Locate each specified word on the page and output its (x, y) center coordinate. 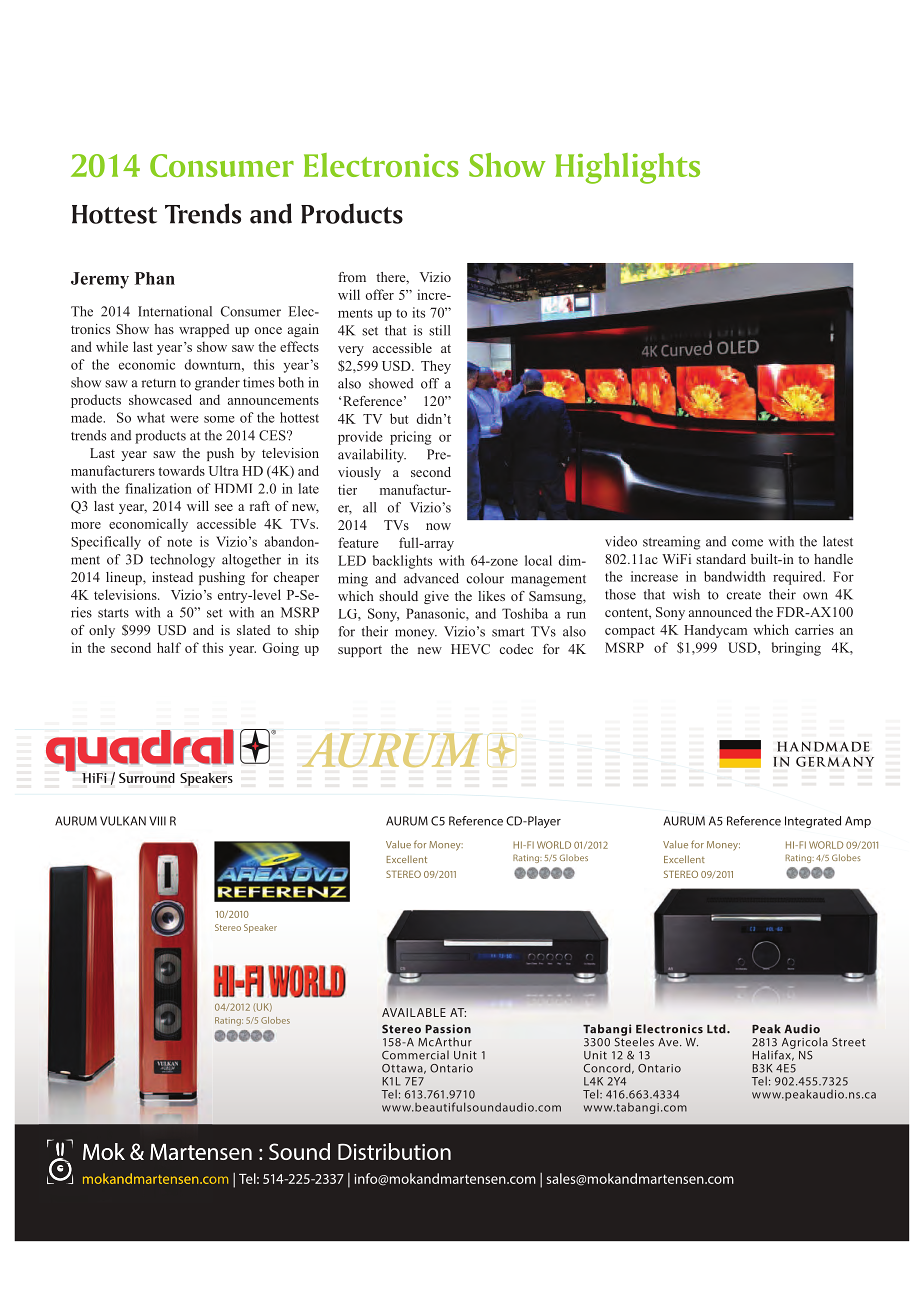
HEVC (470, 649)
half (169, 647)
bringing (796, 649)
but (399, 418)
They (436, 367)
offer (380, 294)
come (747, 543)
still (439, 330)
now (438, 526)
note (179, 542)
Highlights (627, 168)
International (175, 311)
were (184, 419)
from (352, 277)
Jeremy (100, 280)
